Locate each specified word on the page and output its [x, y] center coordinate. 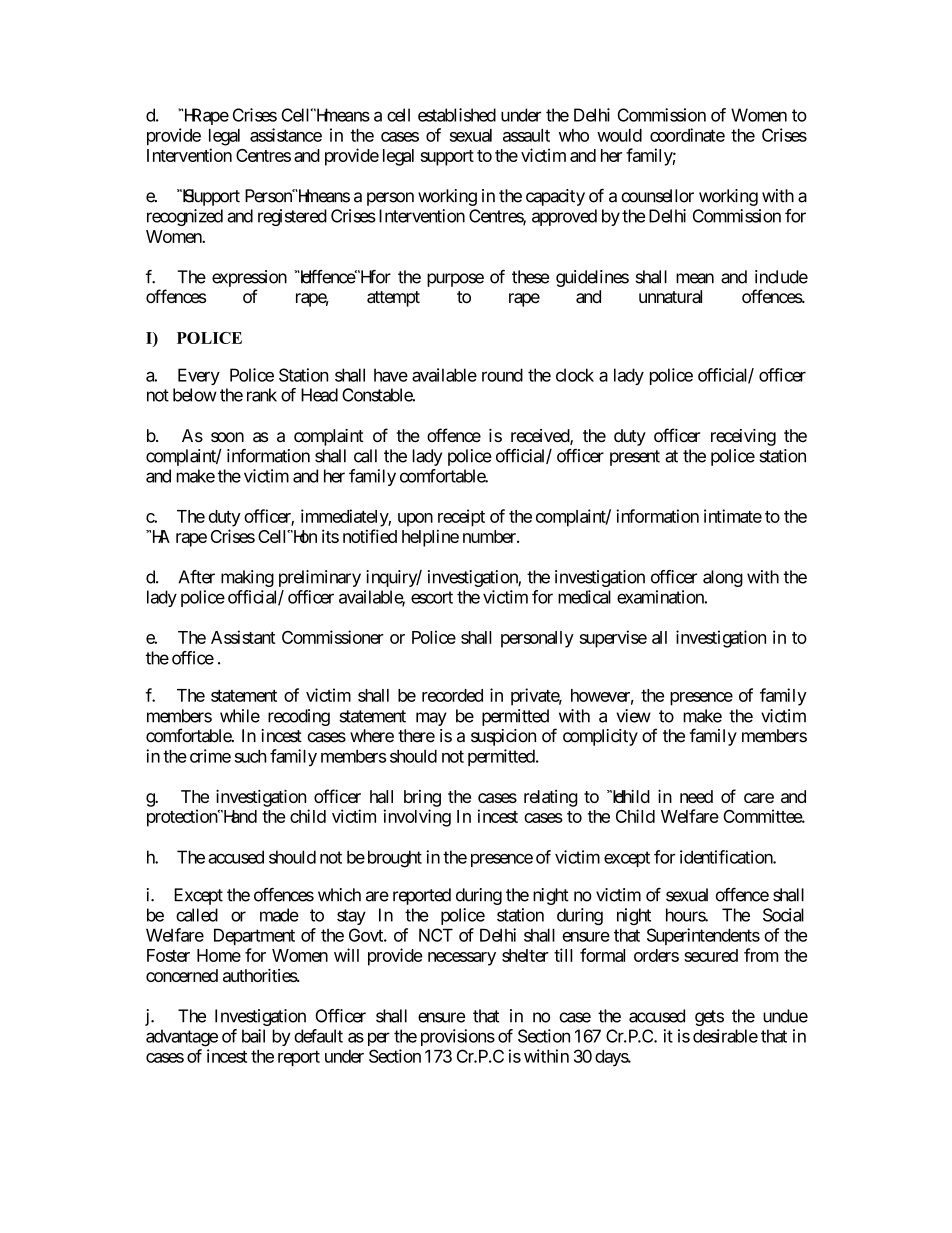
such [250, 756]
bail [253, 1036]
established [457, 115]
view [633, 716]
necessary [462, 959]
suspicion [503, 737]
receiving [743, 437]
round [502, 375]
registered [292, 217]
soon [227, 437]
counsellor [657, 196]
